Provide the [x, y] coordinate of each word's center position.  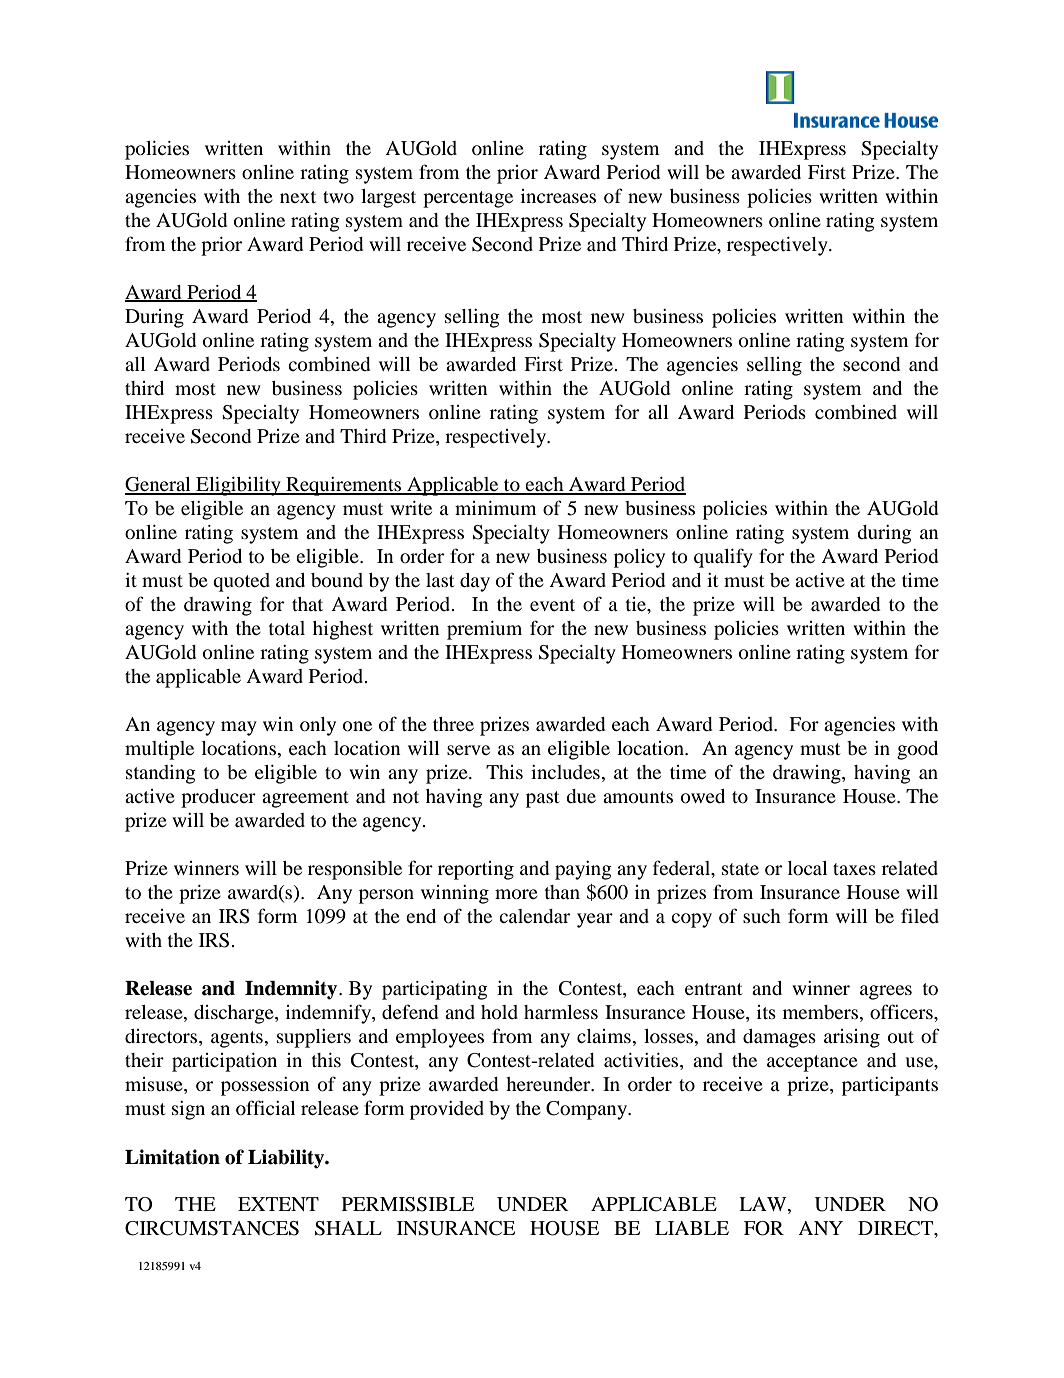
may [239, 728]
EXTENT [278, 1204]
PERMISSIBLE [408, 1204]
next [298, 197]
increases [558, 196]
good [917, 750]
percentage [468, 199]
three [453, 724]
